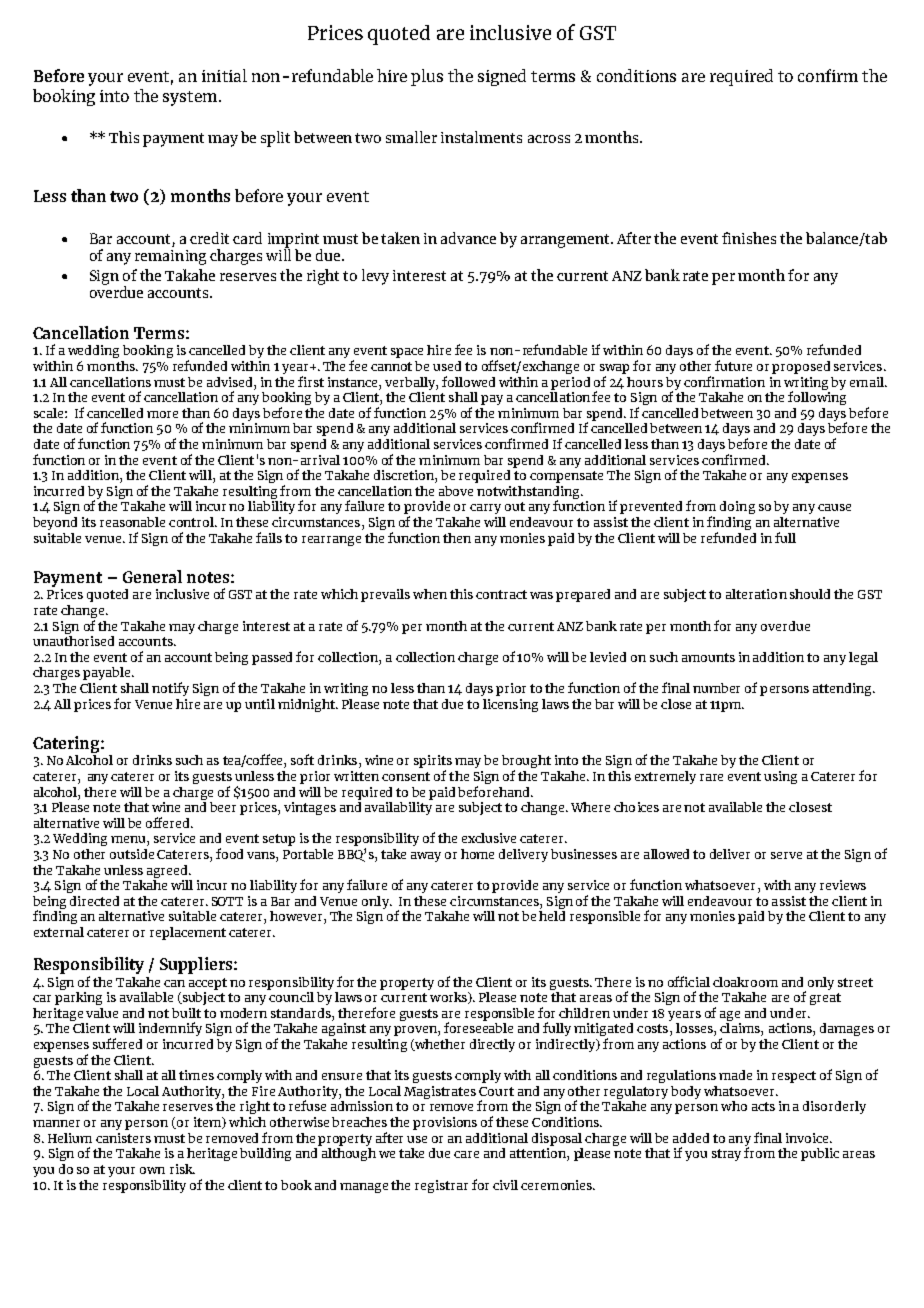  What do you see at coordinates (162, 414) in the screenshot?
I see `more` at bounding box center [162, 414].
